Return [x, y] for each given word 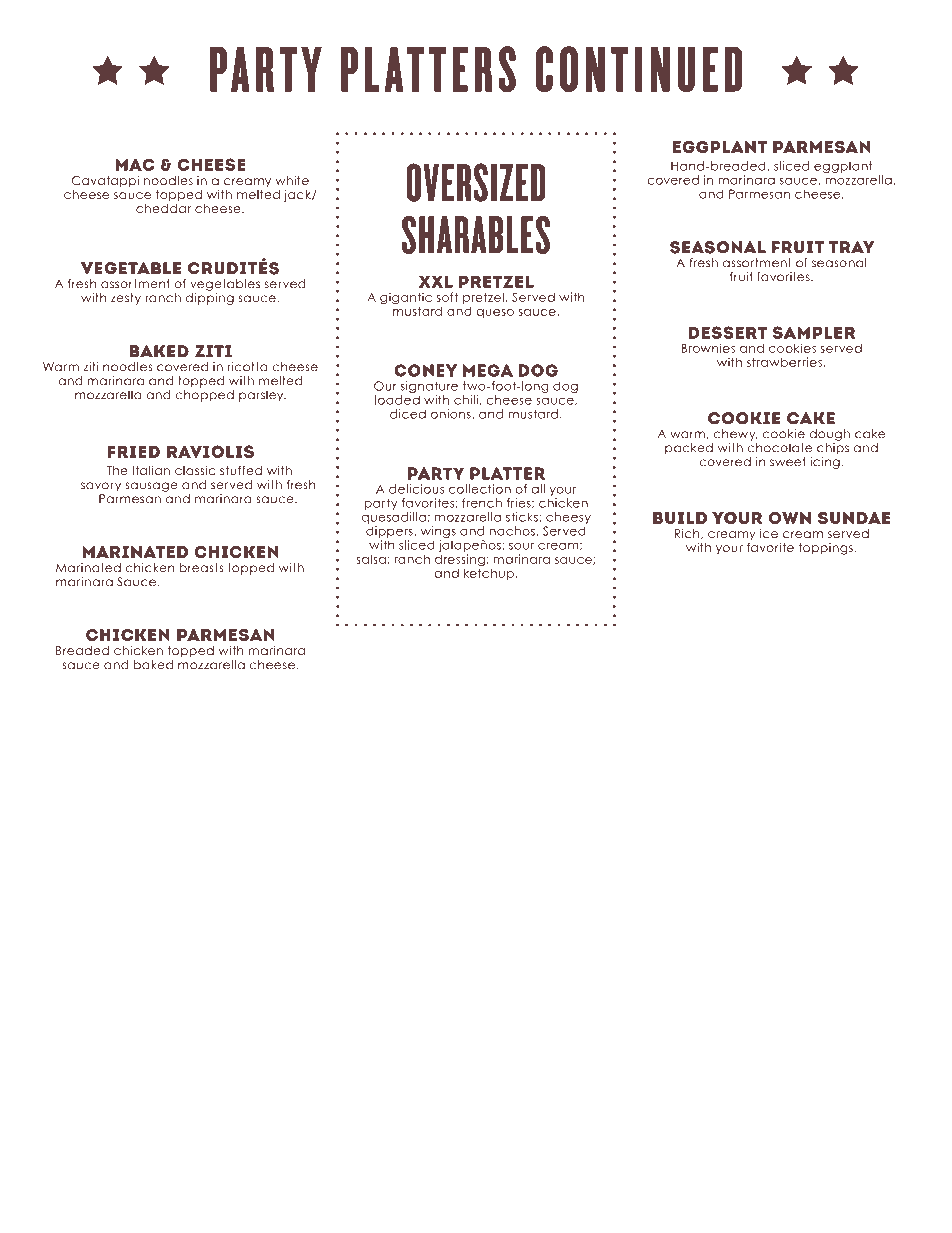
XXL [436, 281]
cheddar [163, 207]
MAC [135, 164]
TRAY [851, 247]
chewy [736, 435]
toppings [825, 549]
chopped [204, 396]
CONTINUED [639, 69]
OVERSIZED [476, 182]
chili [467, 400]
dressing [461, 561]
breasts [201, 568]
